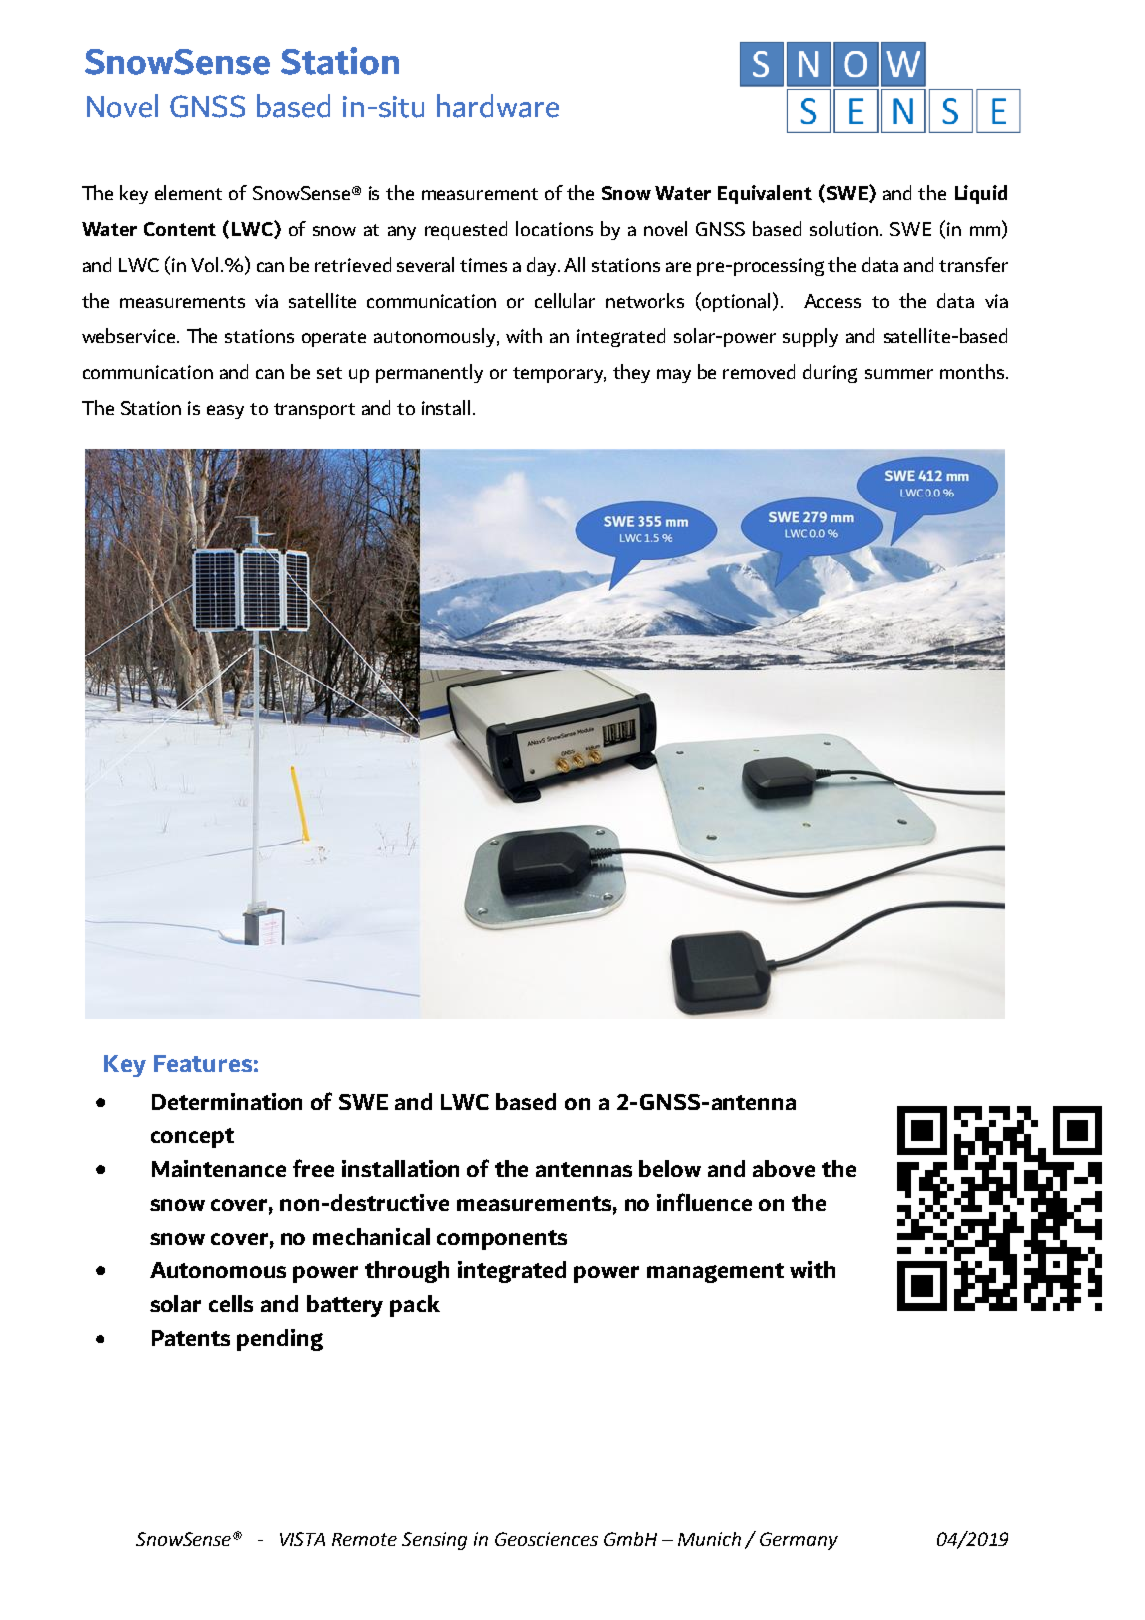 This image has height=1620, width=1145. Describe the element at coordinates (784, 1168) in the image. I see `above` at that location.
